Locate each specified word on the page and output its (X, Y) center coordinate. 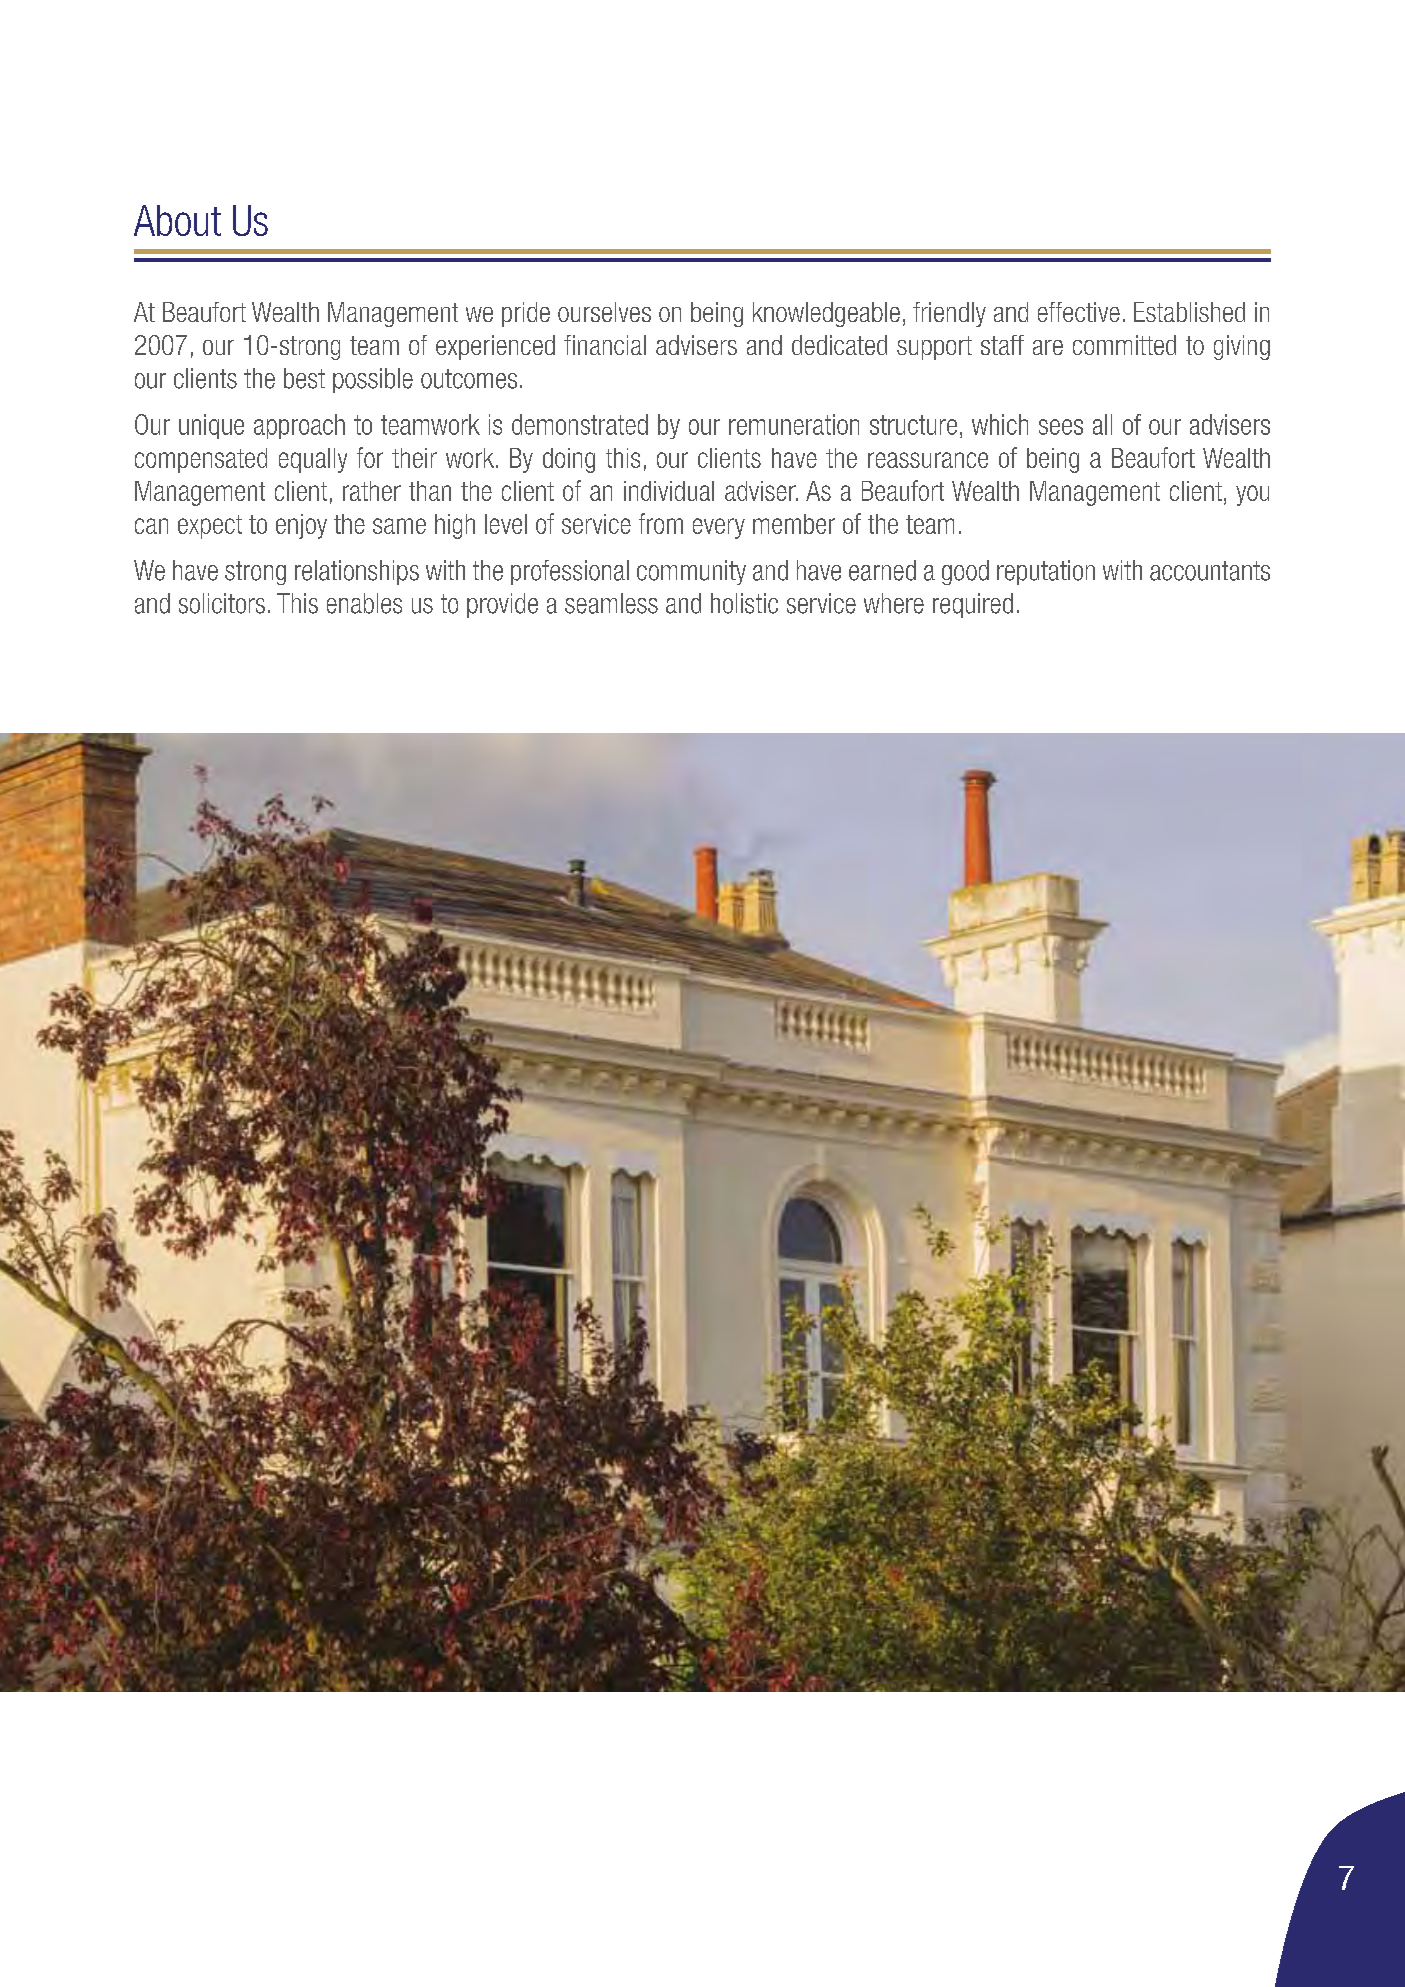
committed (1124, 345)
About (177, 220)
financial (605, 345)
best (304, 378)
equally (313, 460)
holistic (744, 603)
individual (669, 491)
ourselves (604, 312)
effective (1079, 312)
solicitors (222, 603)
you (1252, 495)
